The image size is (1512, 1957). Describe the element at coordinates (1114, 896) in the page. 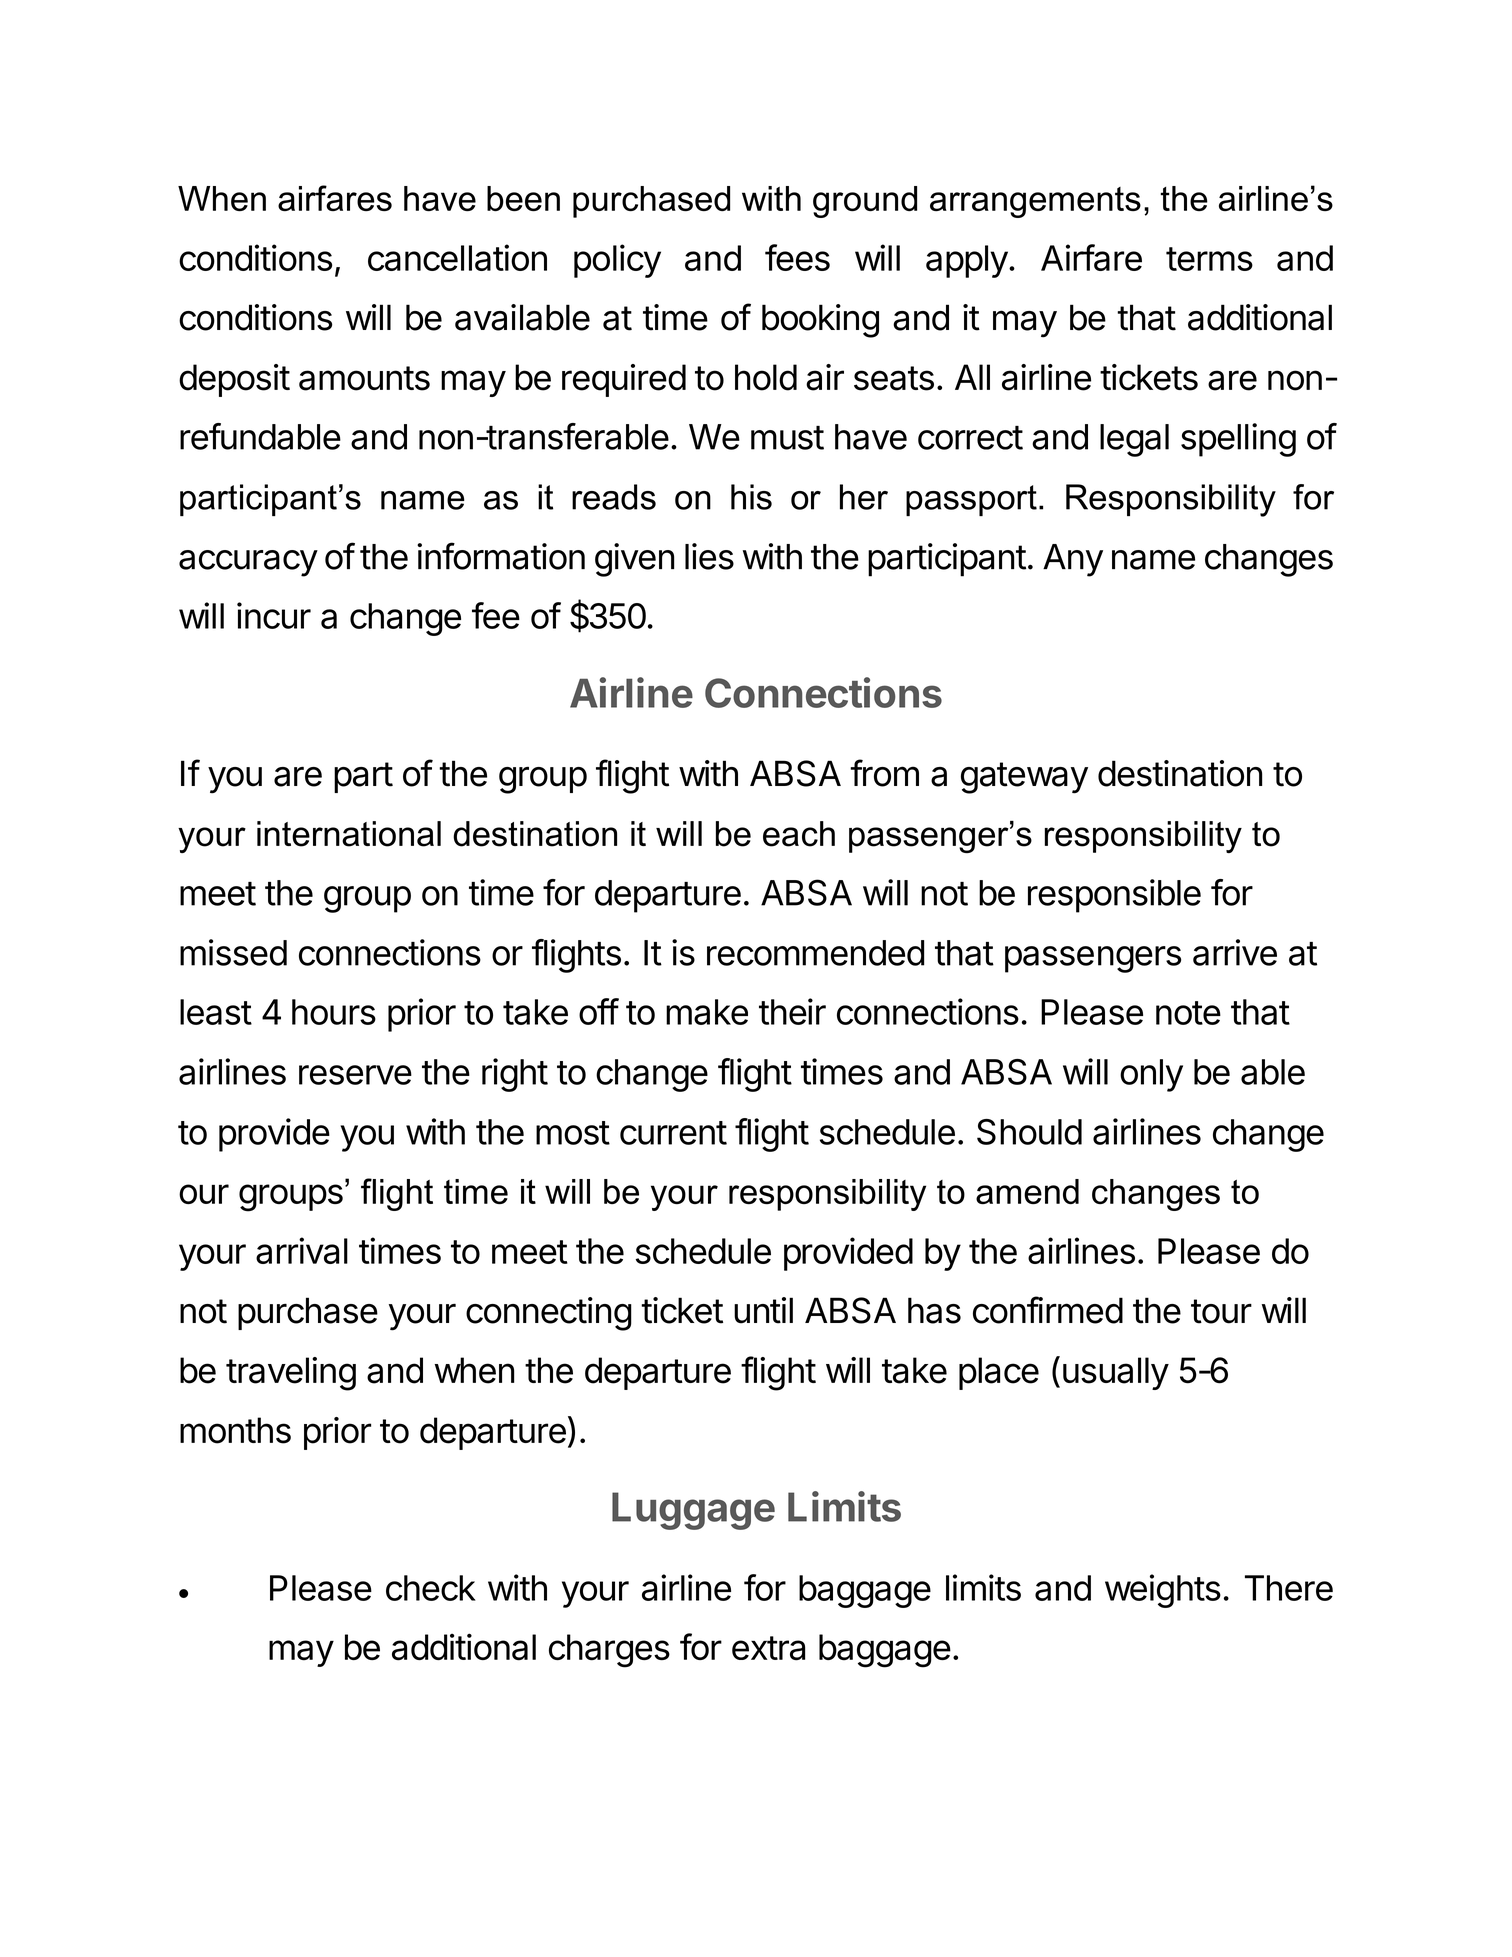

I see `responsible` at that location.
